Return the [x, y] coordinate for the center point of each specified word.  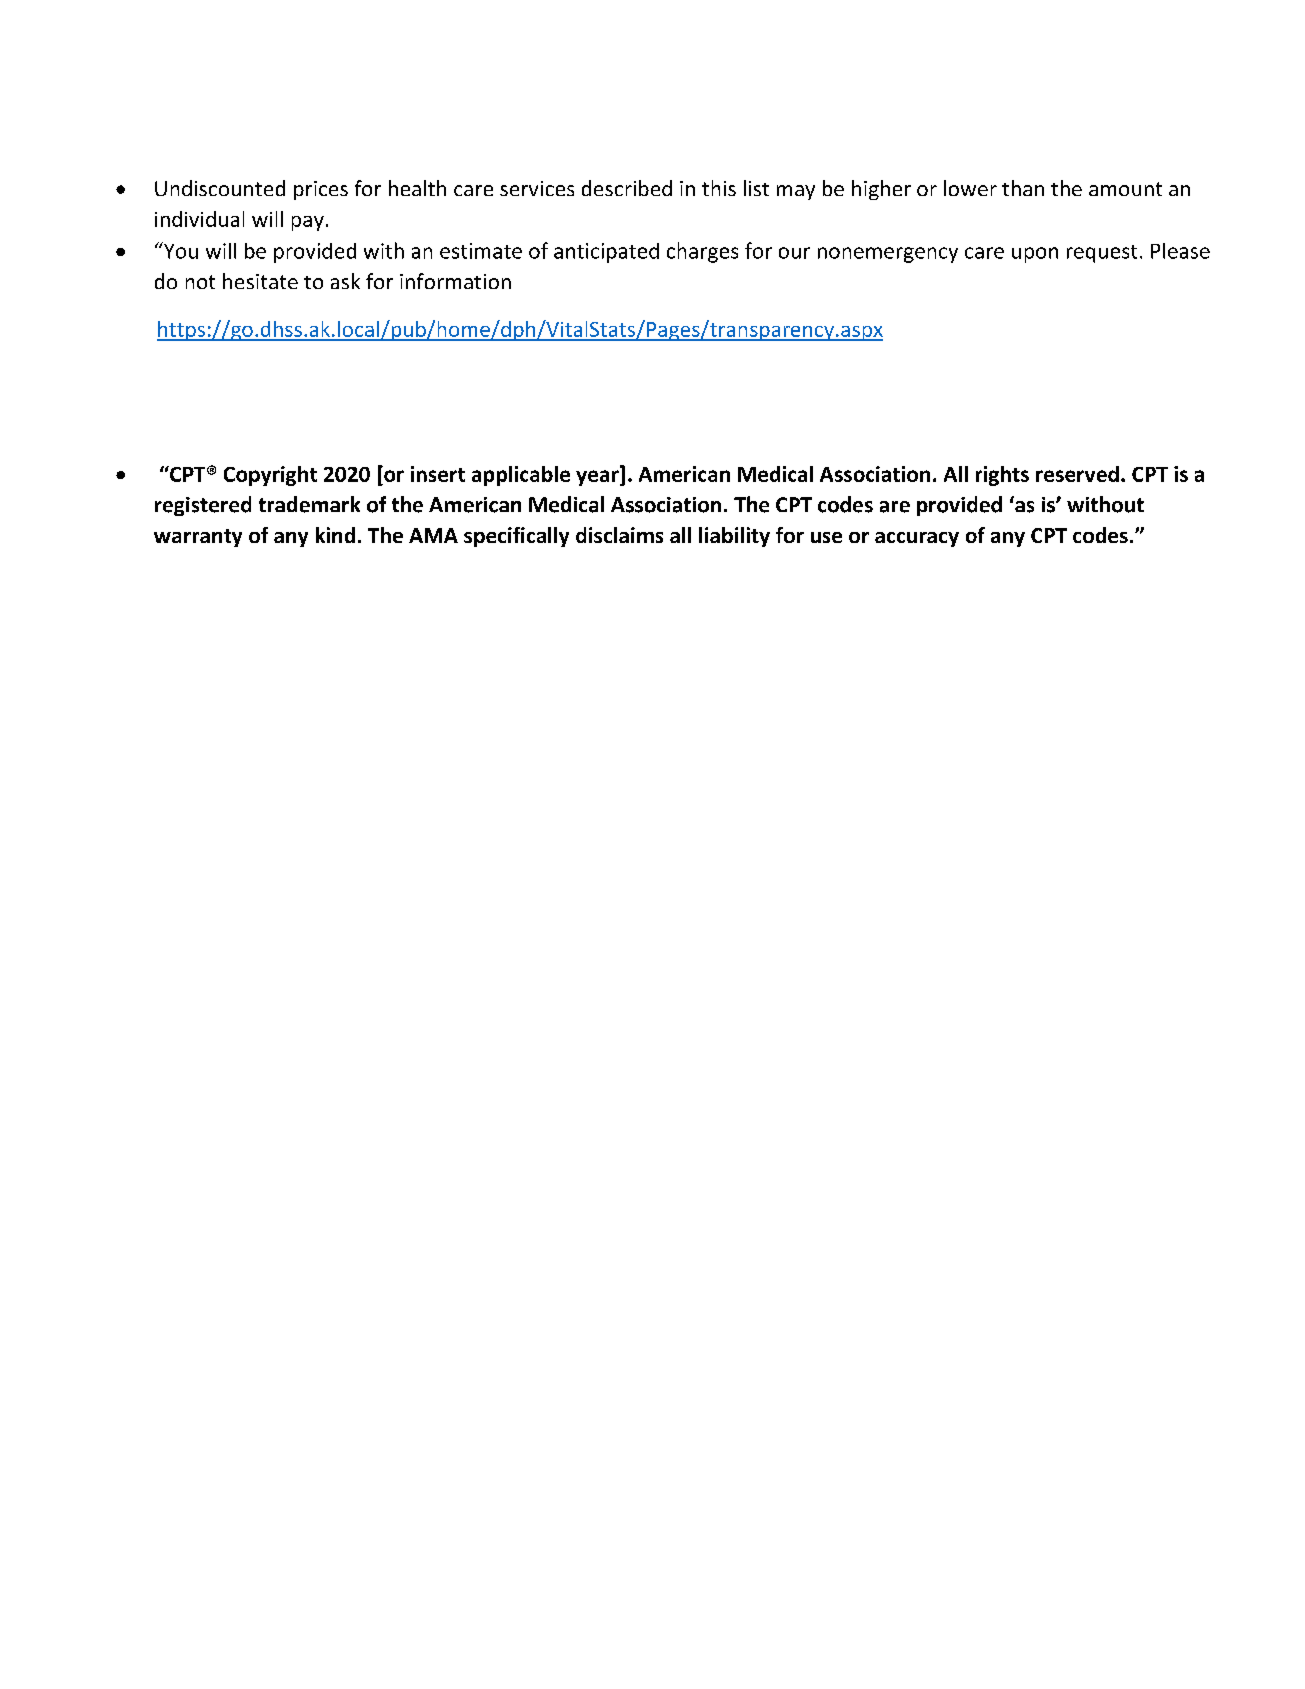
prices [321, 190]
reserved [1077, 474]
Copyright [270, 476]
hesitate [260, 281]
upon [1035, 255]
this [719, 188]
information [455, 281]
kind [335, 535]
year [598, 478]
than [1023, 188]
